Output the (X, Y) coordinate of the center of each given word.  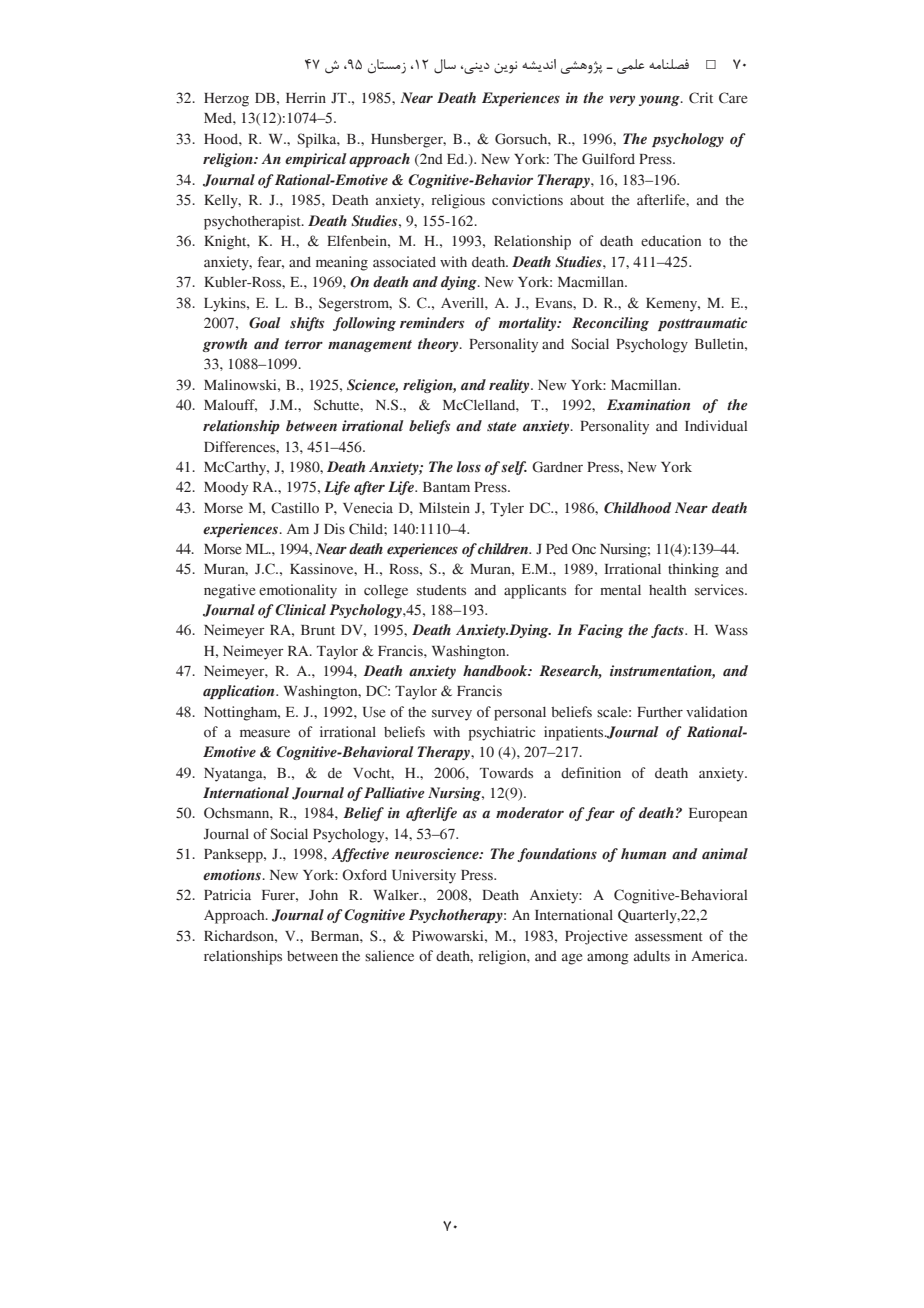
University (424, 876)
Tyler (507, 510)
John (323, 895)
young (660, 100)
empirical (316, 160)
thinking (693, 570)
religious (458, 201)
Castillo (295, 508)
